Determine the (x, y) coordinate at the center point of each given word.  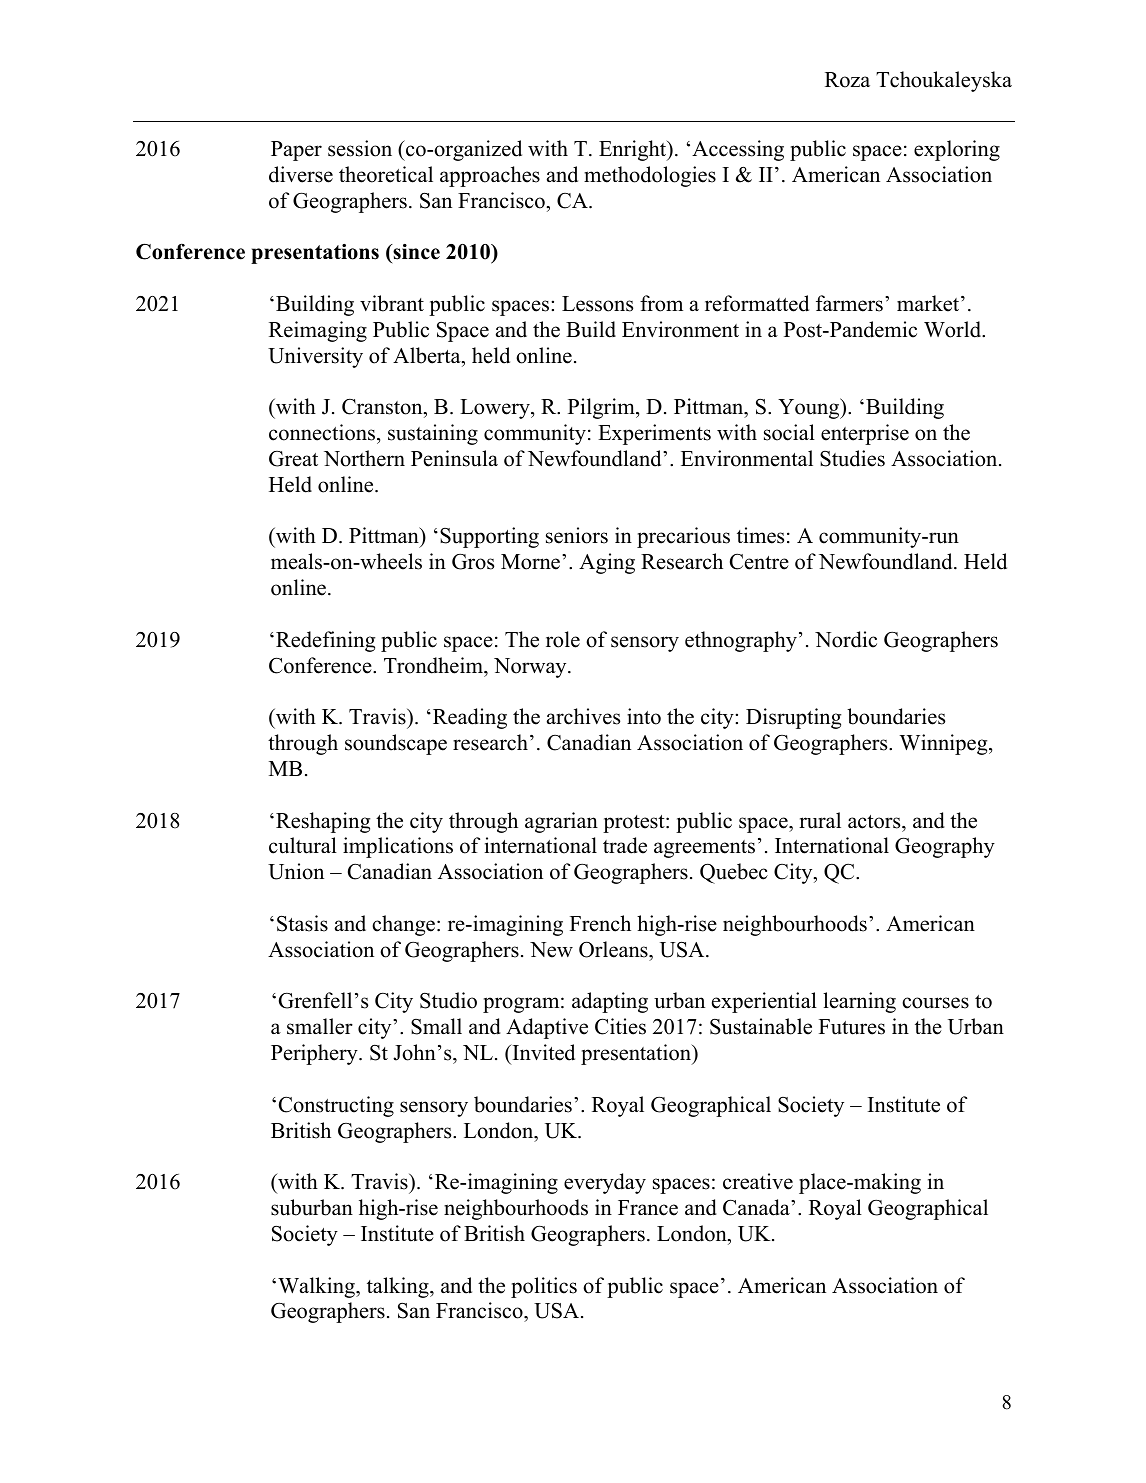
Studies (852, 458)
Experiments (654, 434)
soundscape (396, 744)
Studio (448, 1000)
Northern (364, 458)
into (644, 716)
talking (399, 1287)
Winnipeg (944, 744)
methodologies (650, 176)
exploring (957, 150)
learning (859, 1002)
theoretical (386, 174)
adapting (610, 1002)
